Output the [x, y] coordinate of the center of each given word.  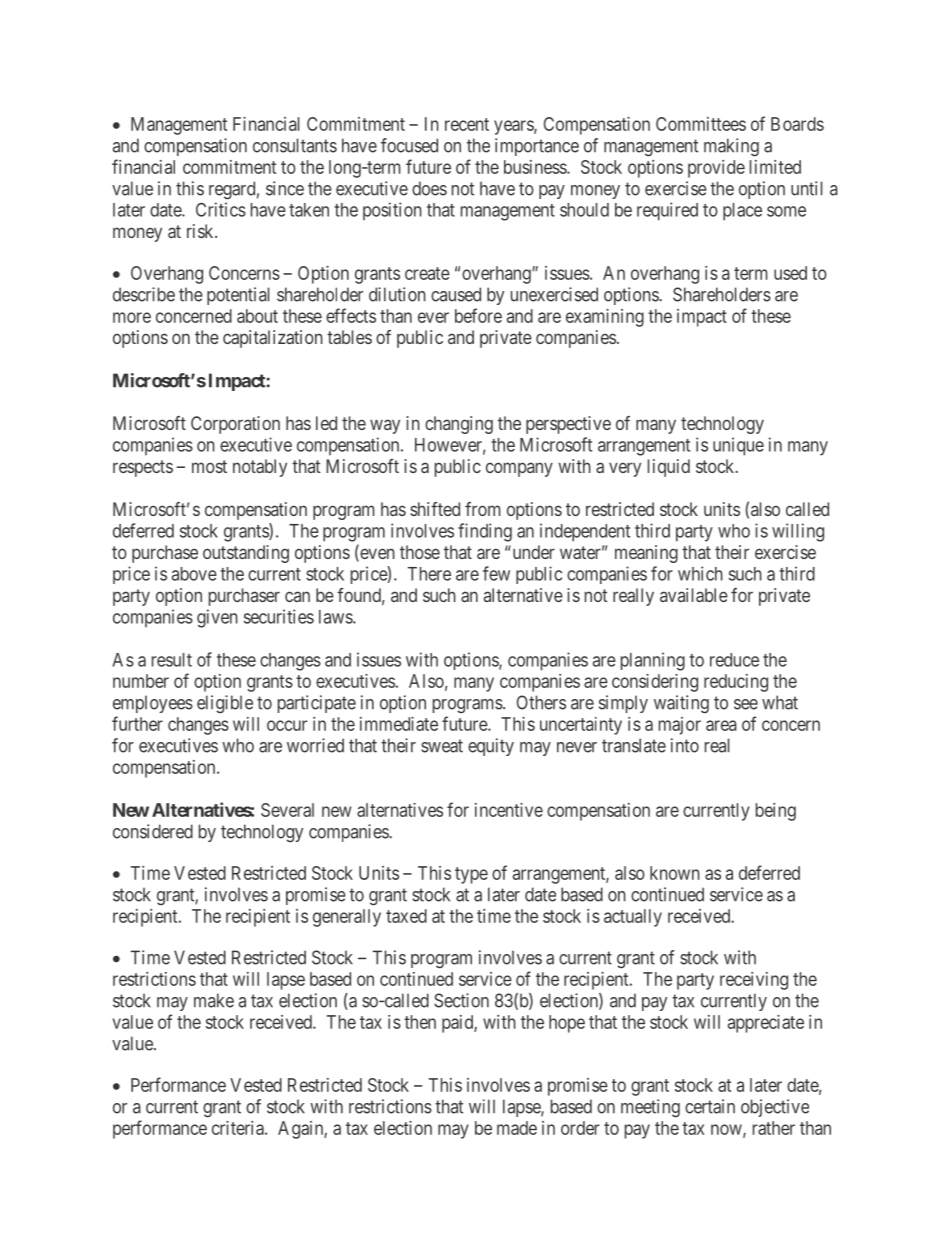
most [209, 466]
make [214, 1000]
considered [153, 831]
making [731, 147]
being [776, 812]
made [517, 1128]
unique [738, 446]
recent [467, 124]
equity [491, 747]
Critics [221, 209]
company [519, 469]
